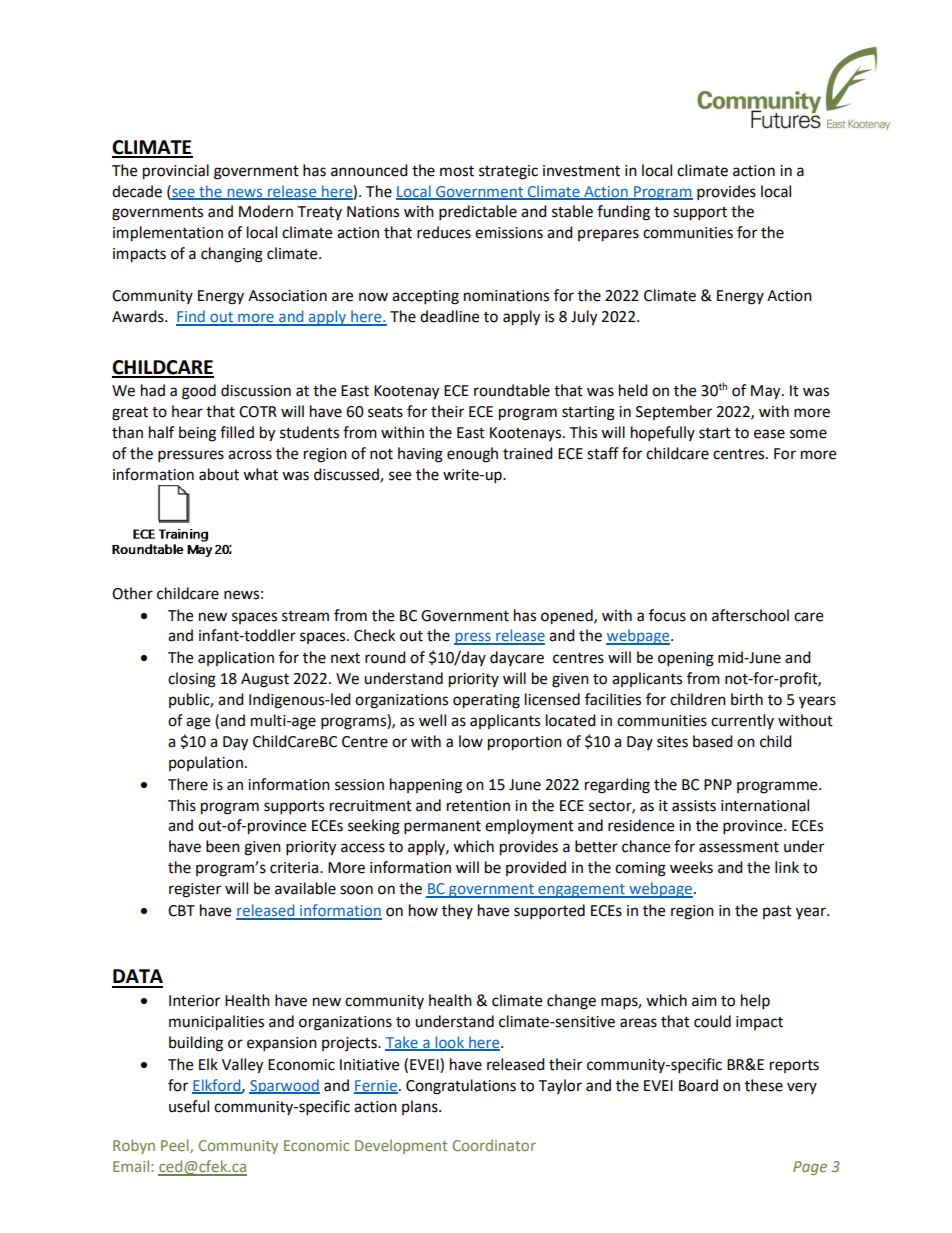  What do you see at coordinates (623, 213) in the image?
I see `funding` at bounding box center [623, 213].
